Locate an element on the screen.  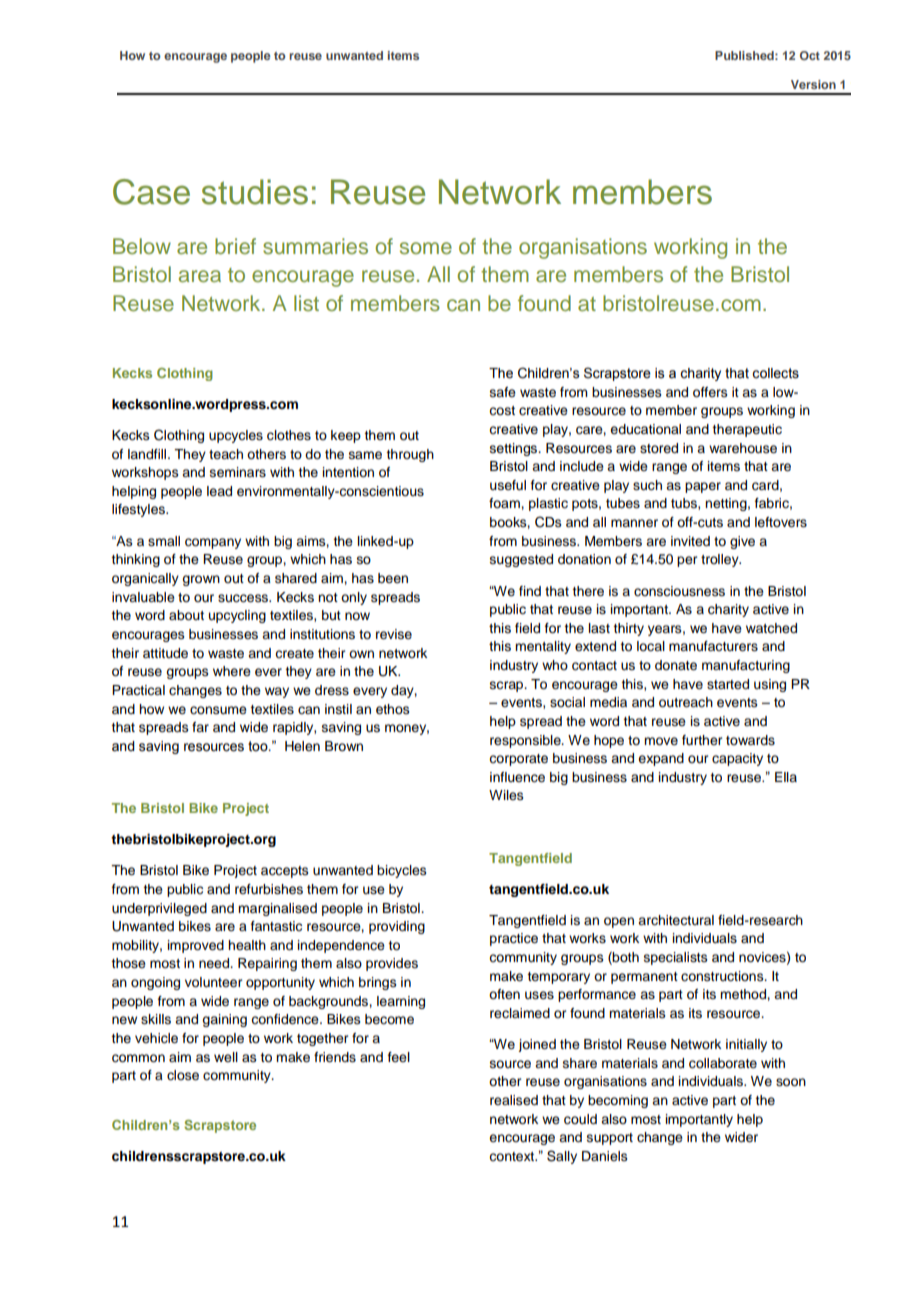
Wiles is located at coordinates (506, 795).
